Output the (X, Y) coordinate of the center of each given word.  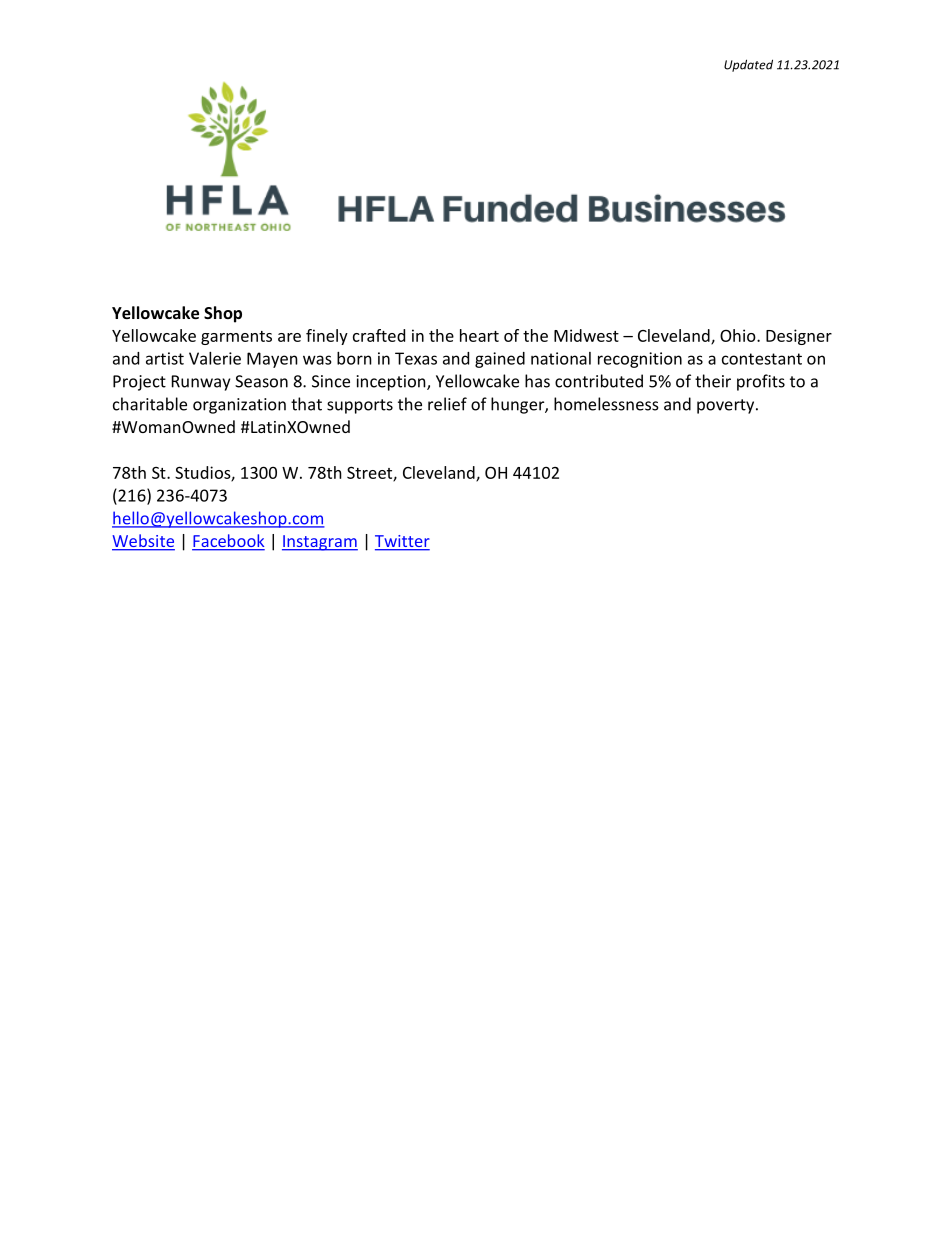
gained (500, 360)
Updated (748, 65)
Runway (201, 383)
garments (236, 338)
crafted (379, 335)
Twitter (402, 542)
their (713, 381)
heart (479, 335)
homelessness (606, 404)
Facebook (228, 542)
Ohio (739, 335)
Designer (799, 337)
